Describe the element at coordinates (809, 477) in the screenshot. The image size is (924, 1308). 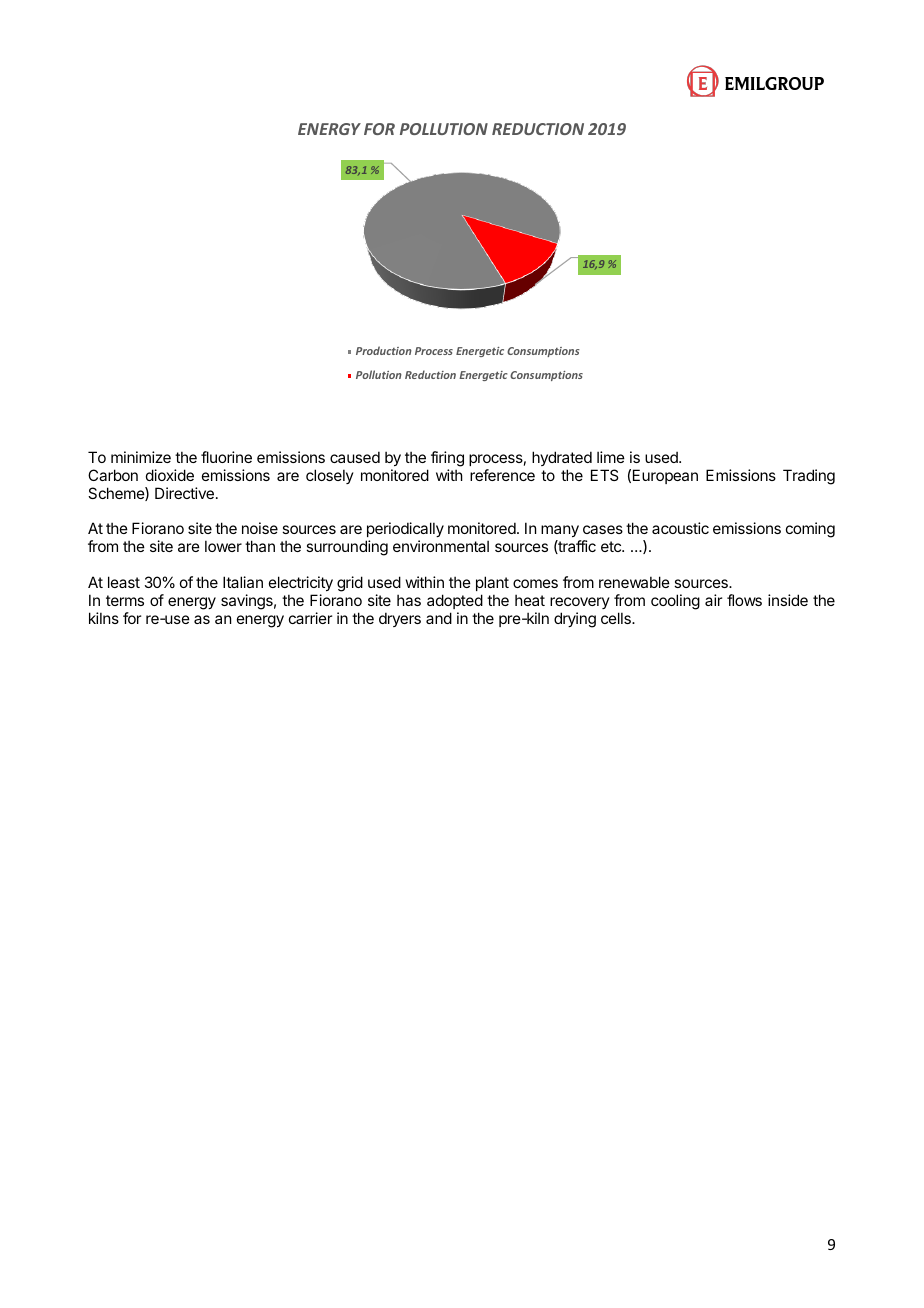
I see `Trading` at that location.
